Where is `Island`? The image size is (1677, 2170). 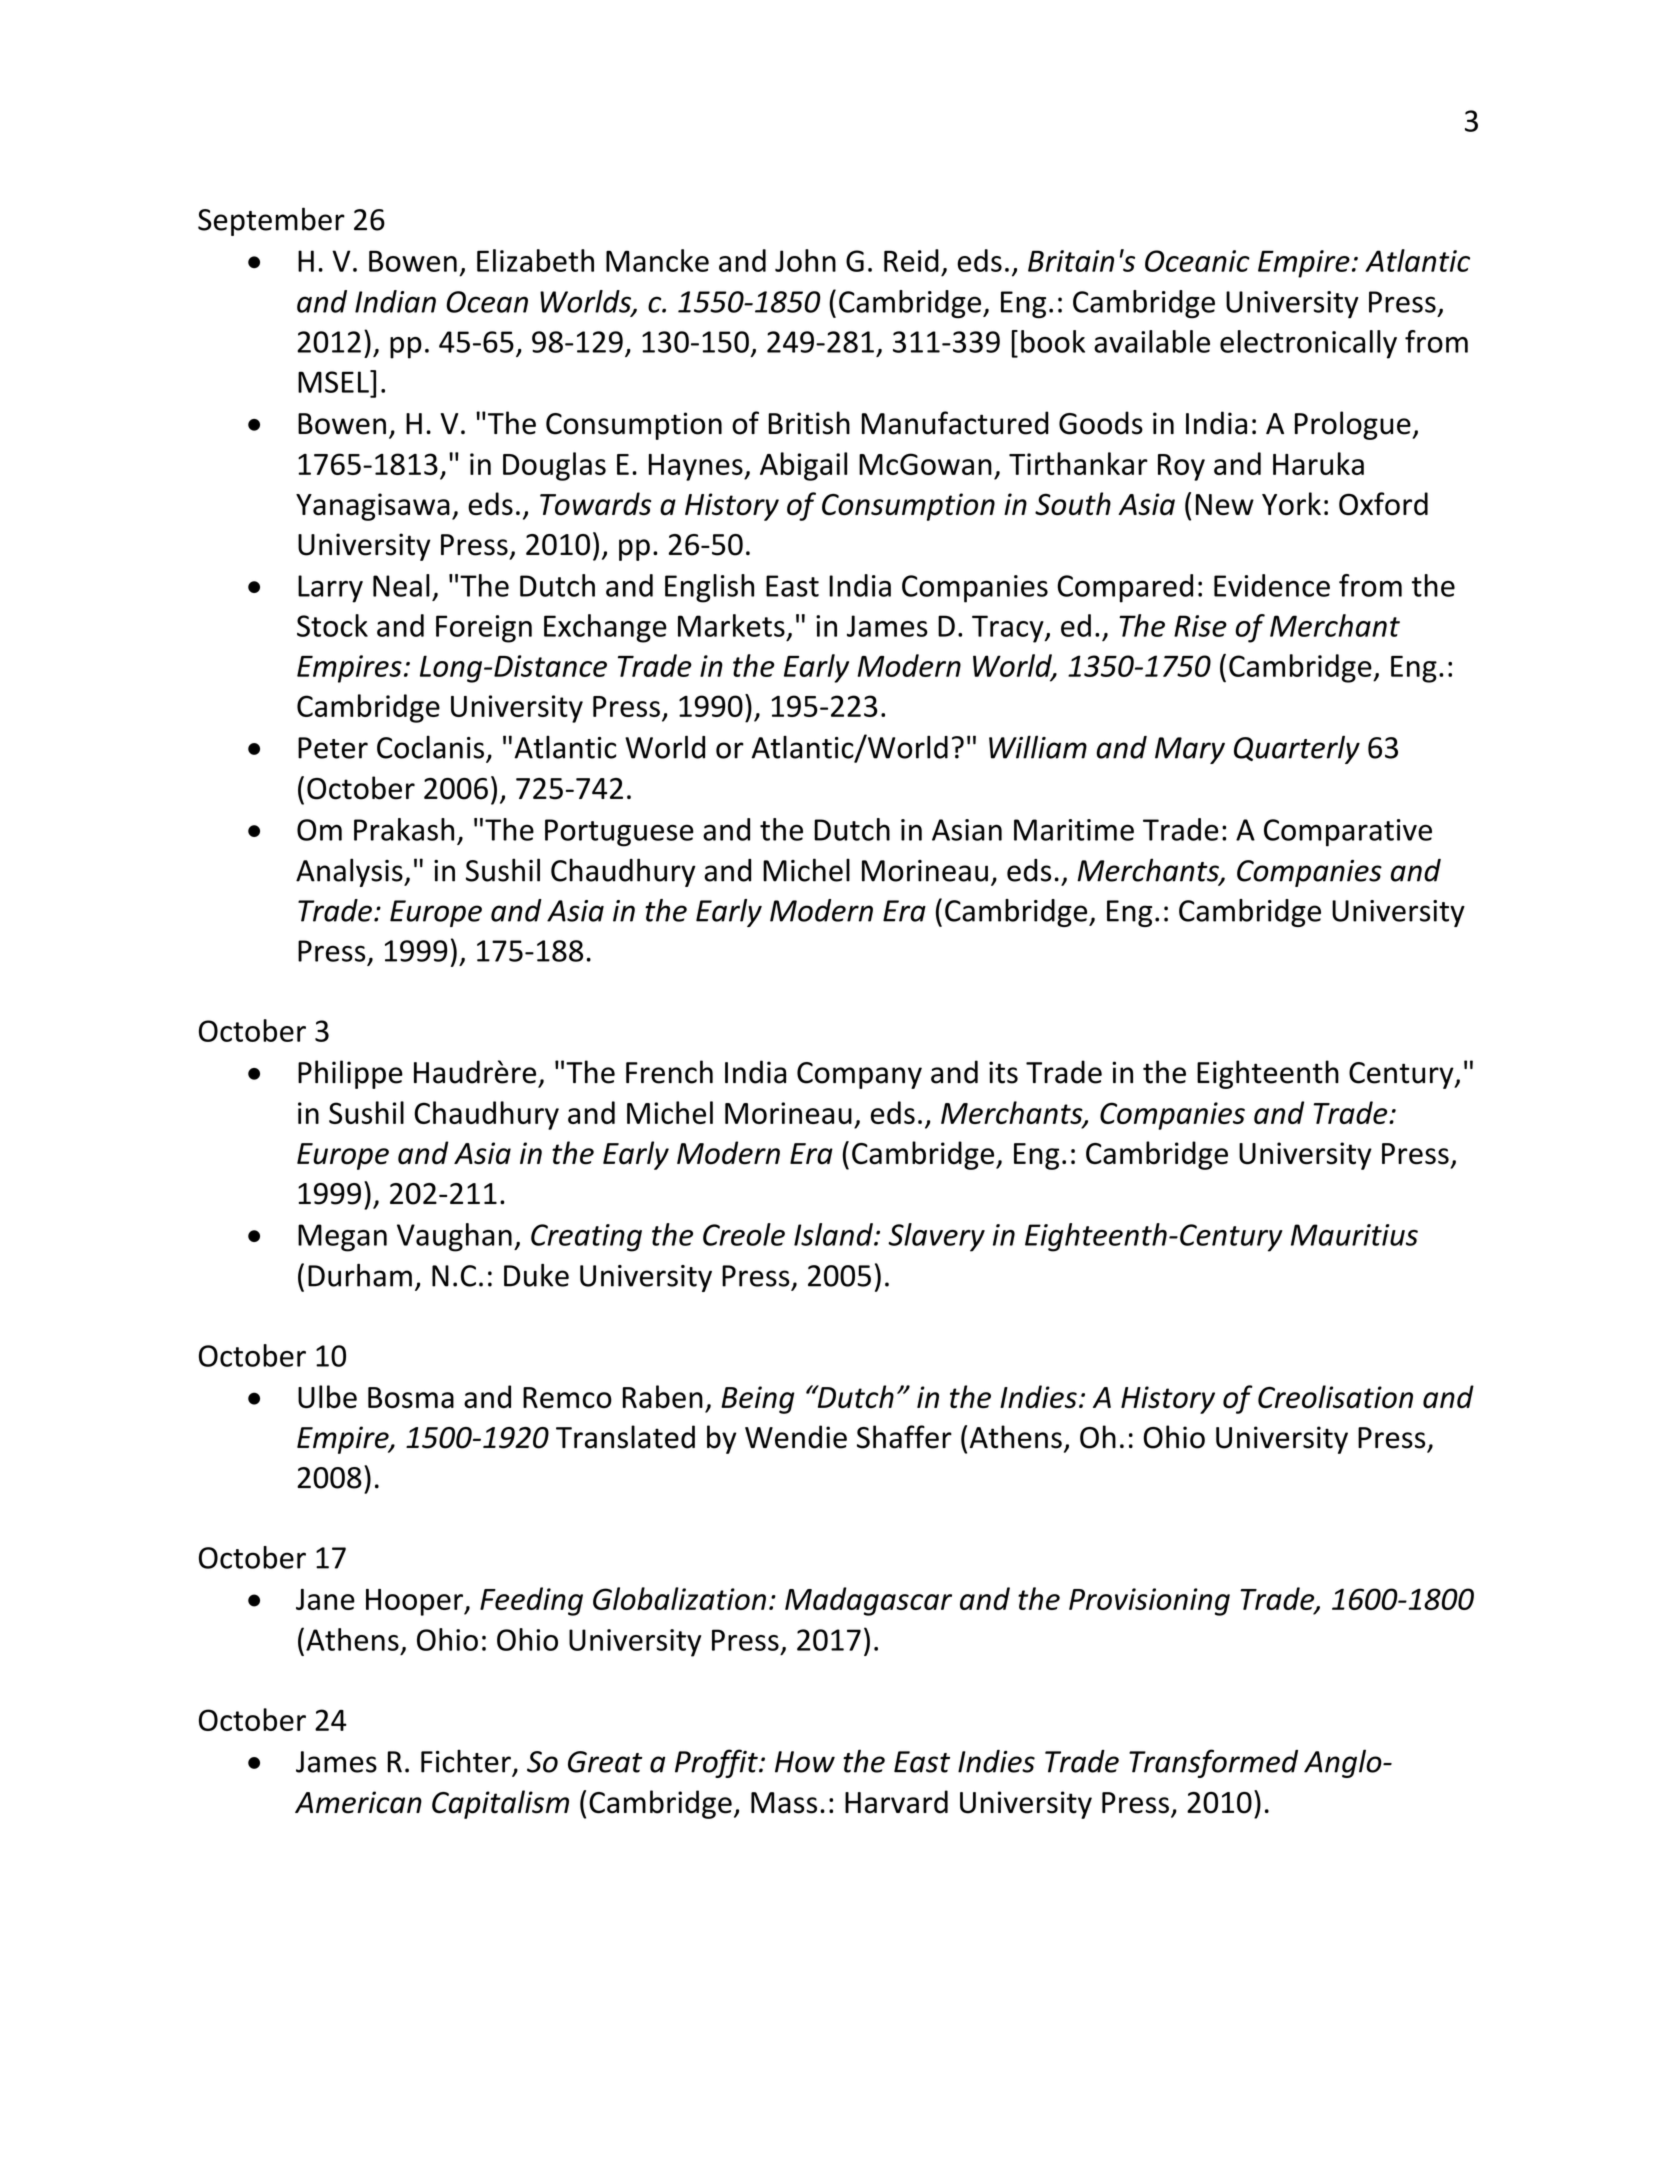 Island is located at coordinates (834, 1234).
